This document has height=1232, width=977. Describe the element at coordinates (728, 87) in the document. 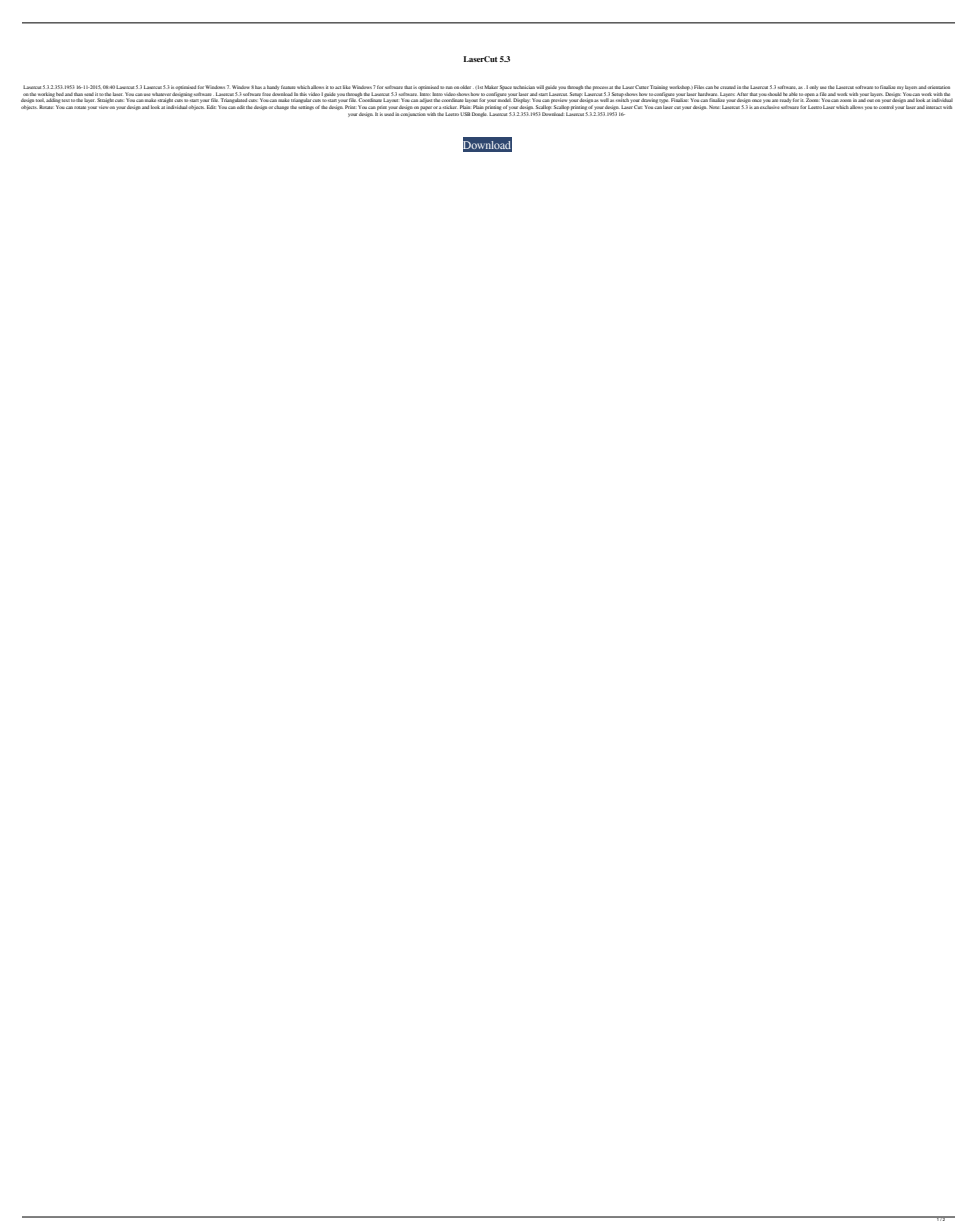

I see `created` at that location.
